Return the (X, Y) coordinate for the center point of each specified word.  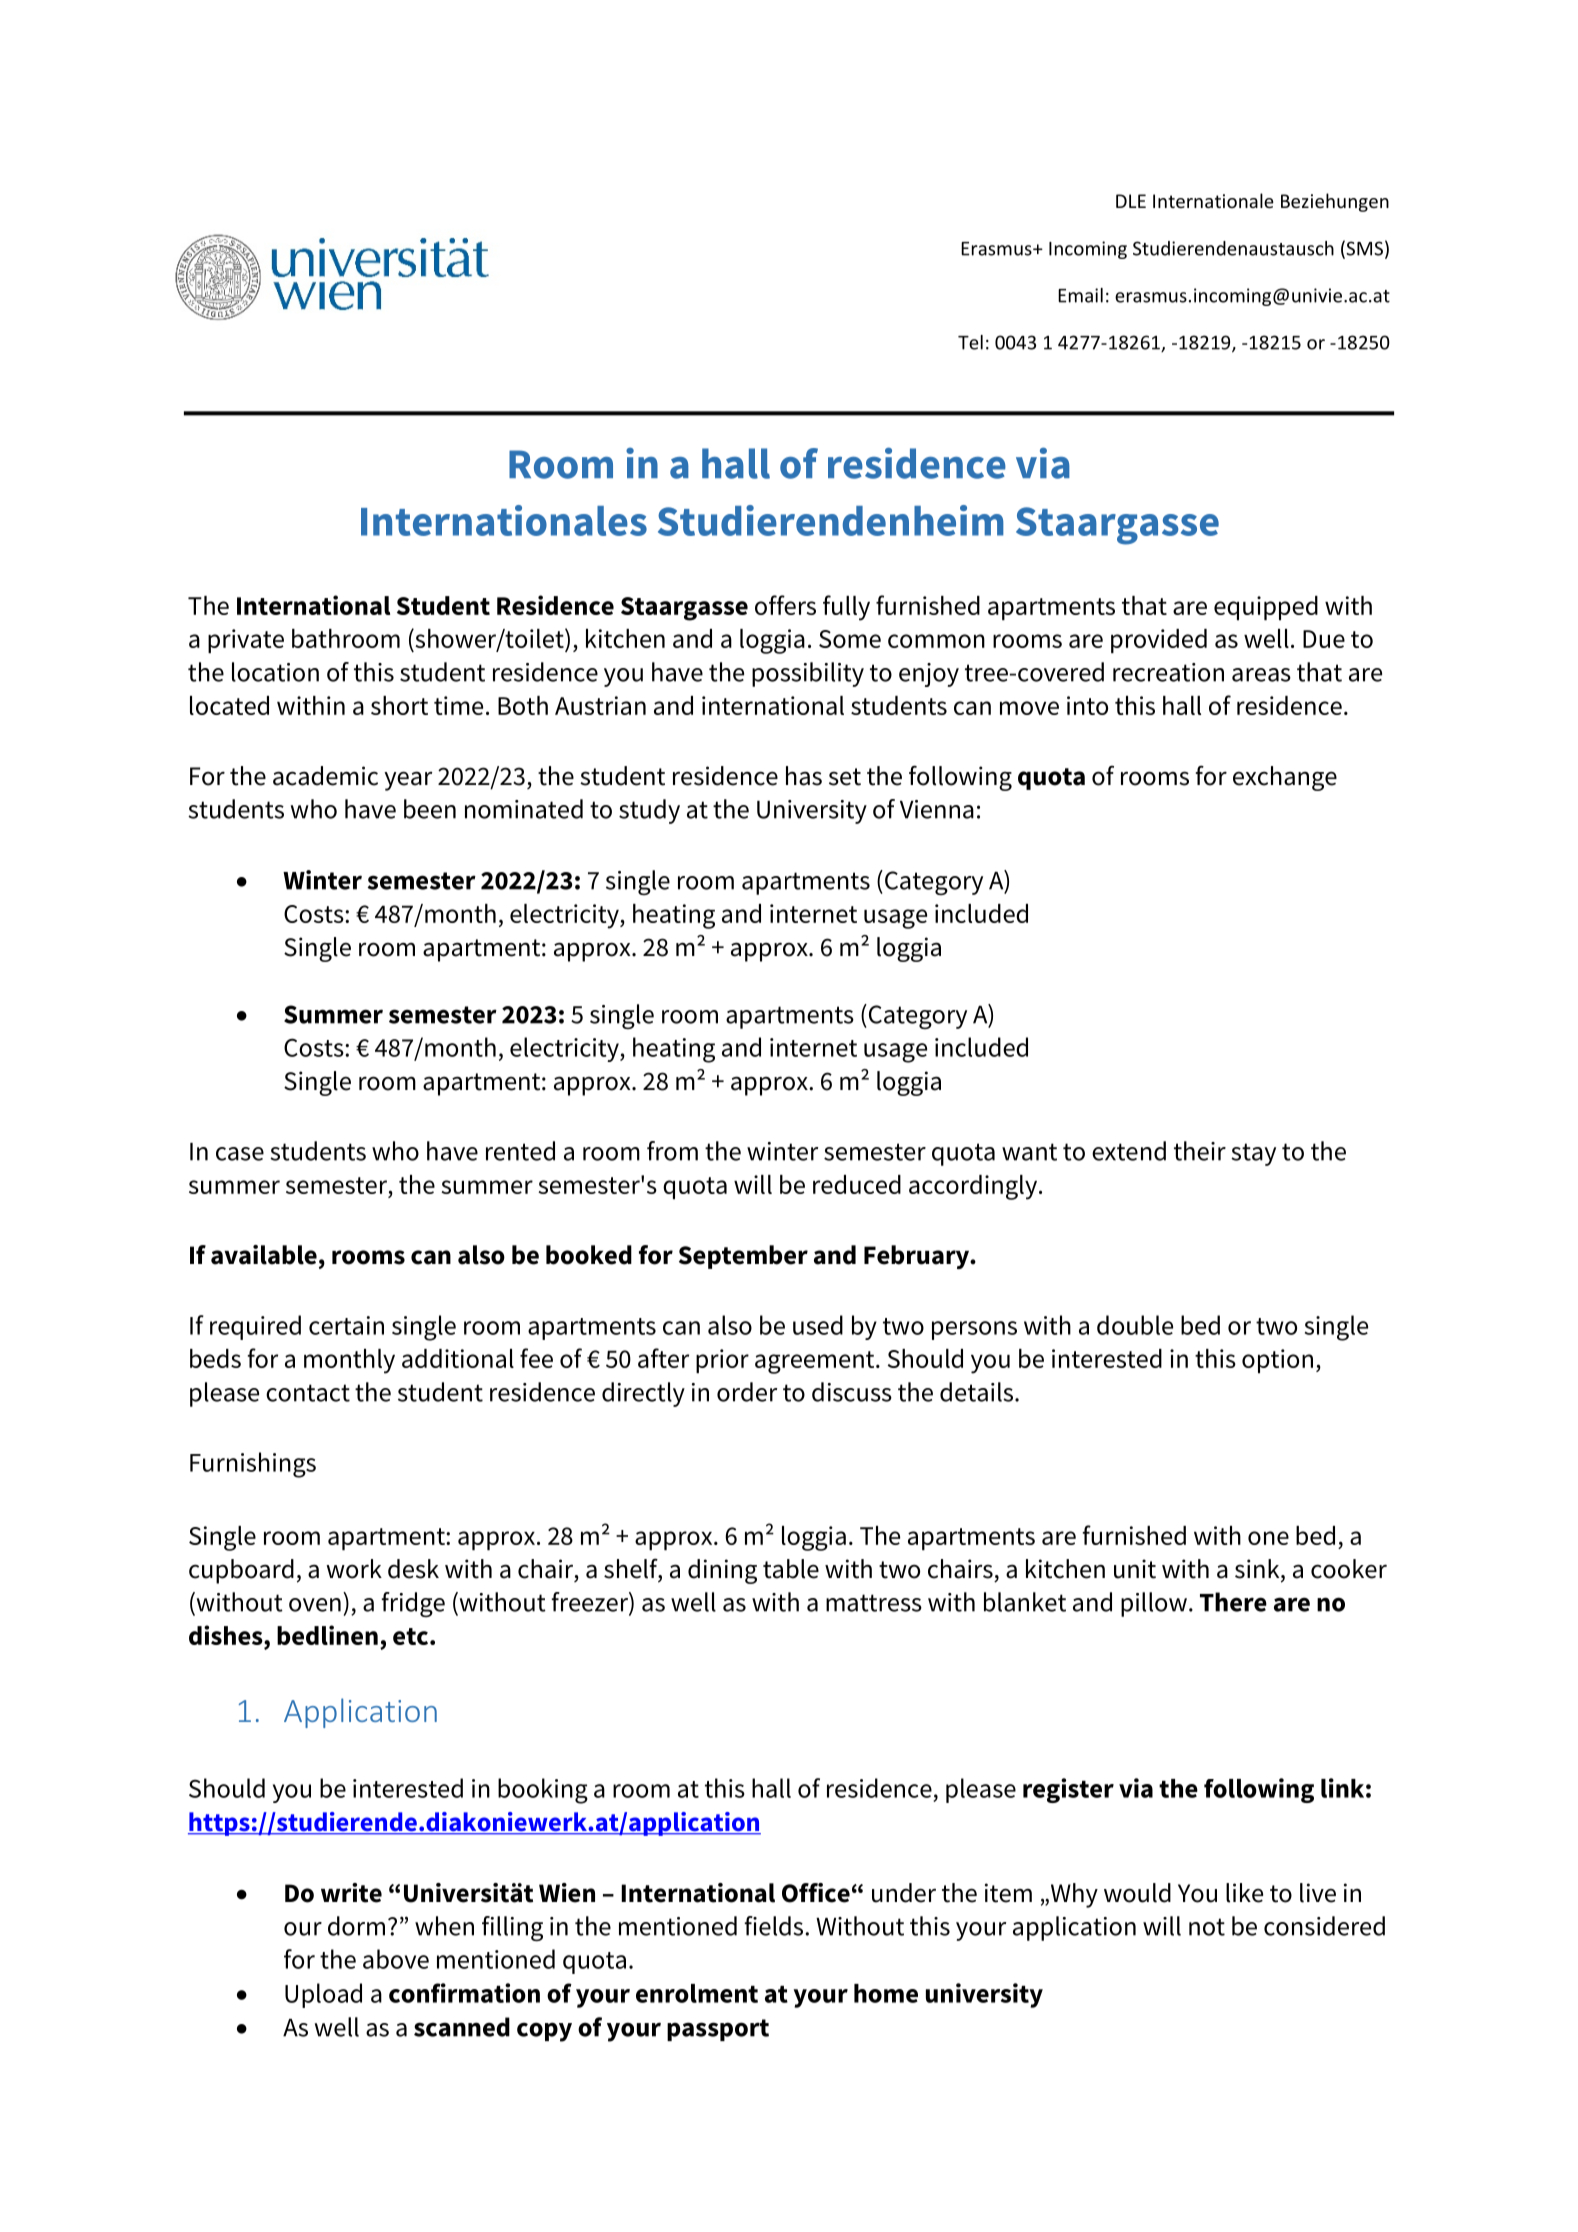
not (1207, 1927)
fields (775, 1926)
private (246, 641)
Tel (970, 342)
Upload (323, 1995)
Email (1080, 295)
